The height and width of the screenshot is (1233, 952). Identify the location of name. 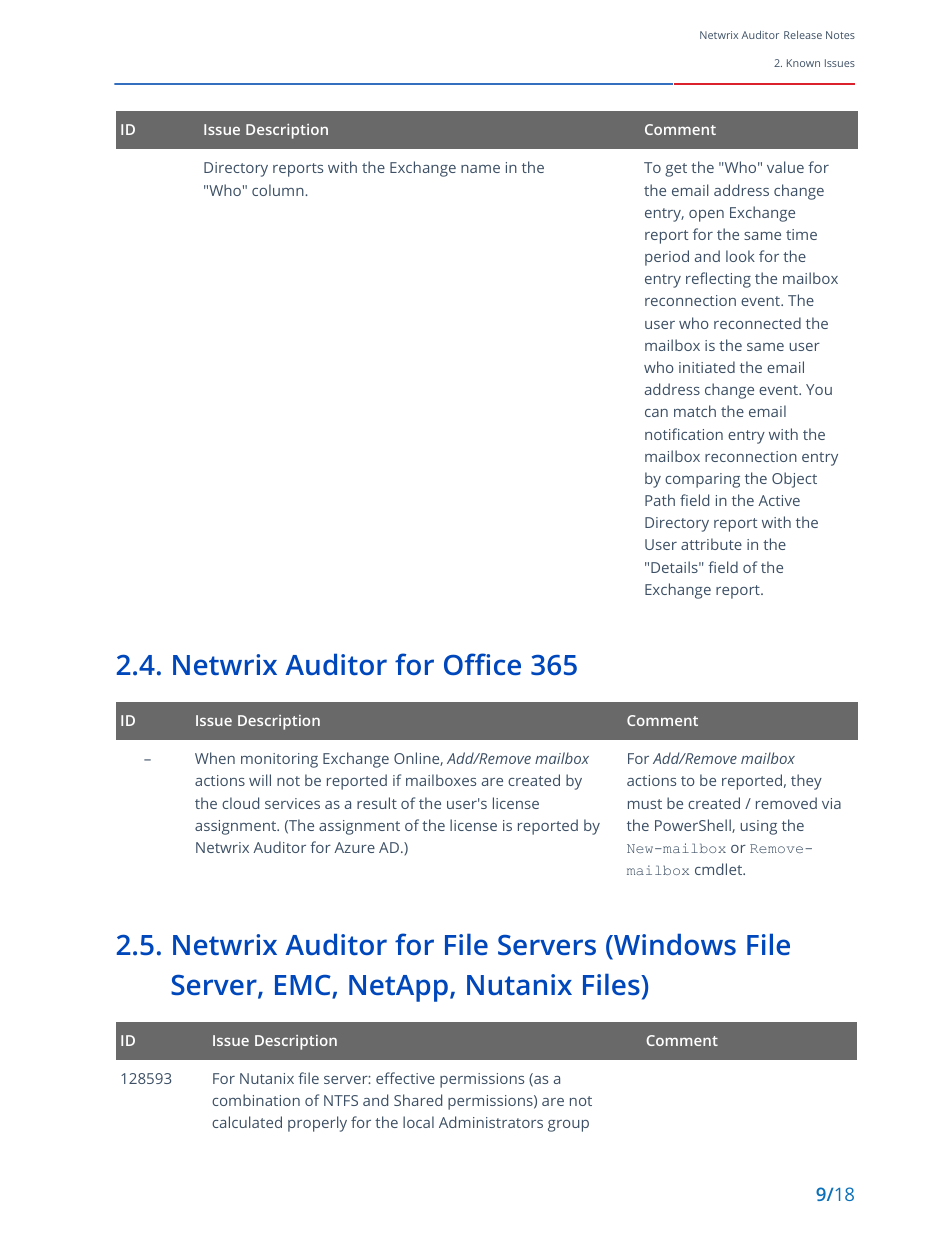
(480, 169).
